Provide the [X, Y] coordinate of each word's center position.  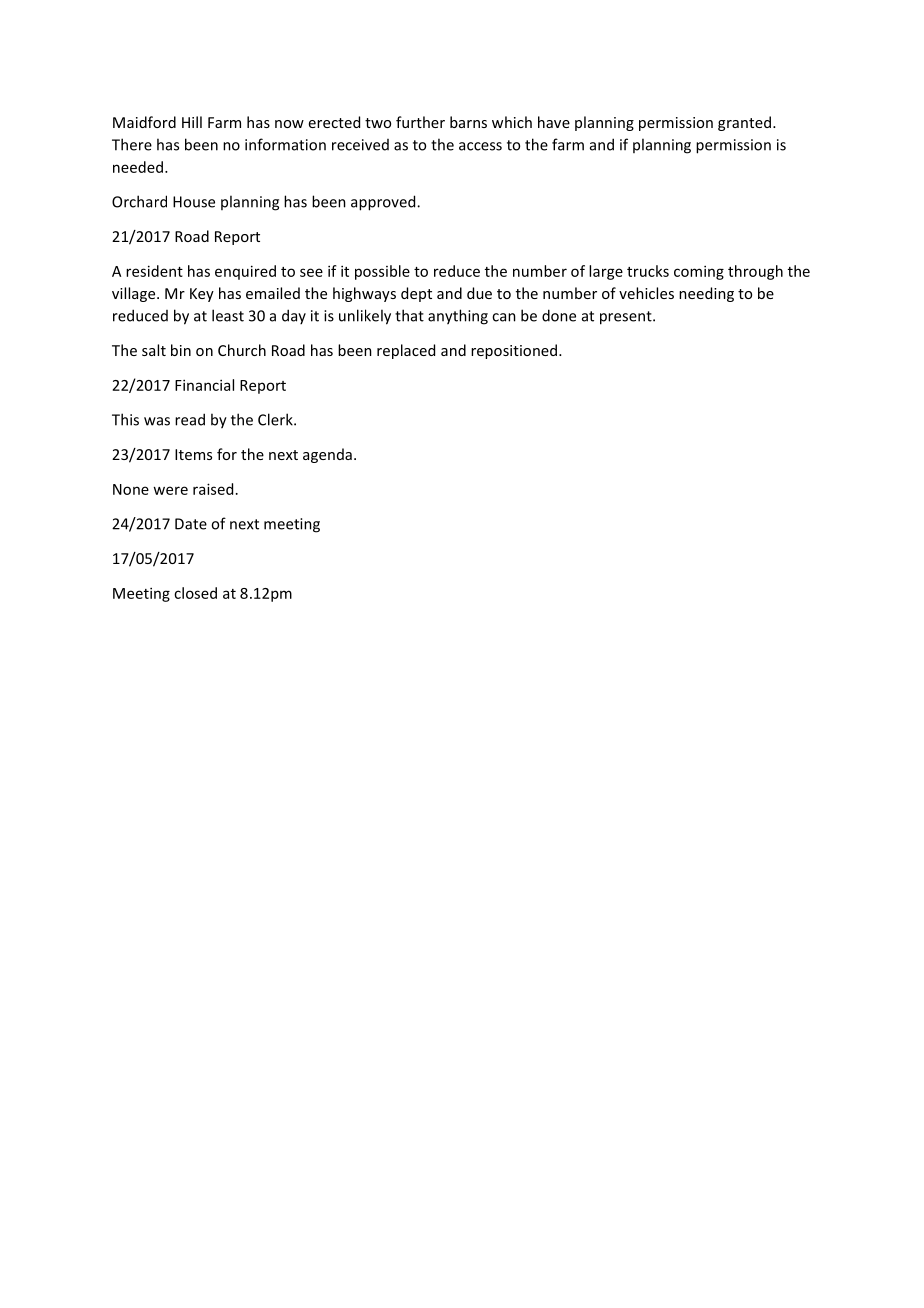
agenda [327, 455]
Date [191, 524]
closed [195, 593]
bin [181, 350]
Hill [192, 122]
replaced [406, 351]
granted [744, 123]
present [627, 318]
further [420, 122]
